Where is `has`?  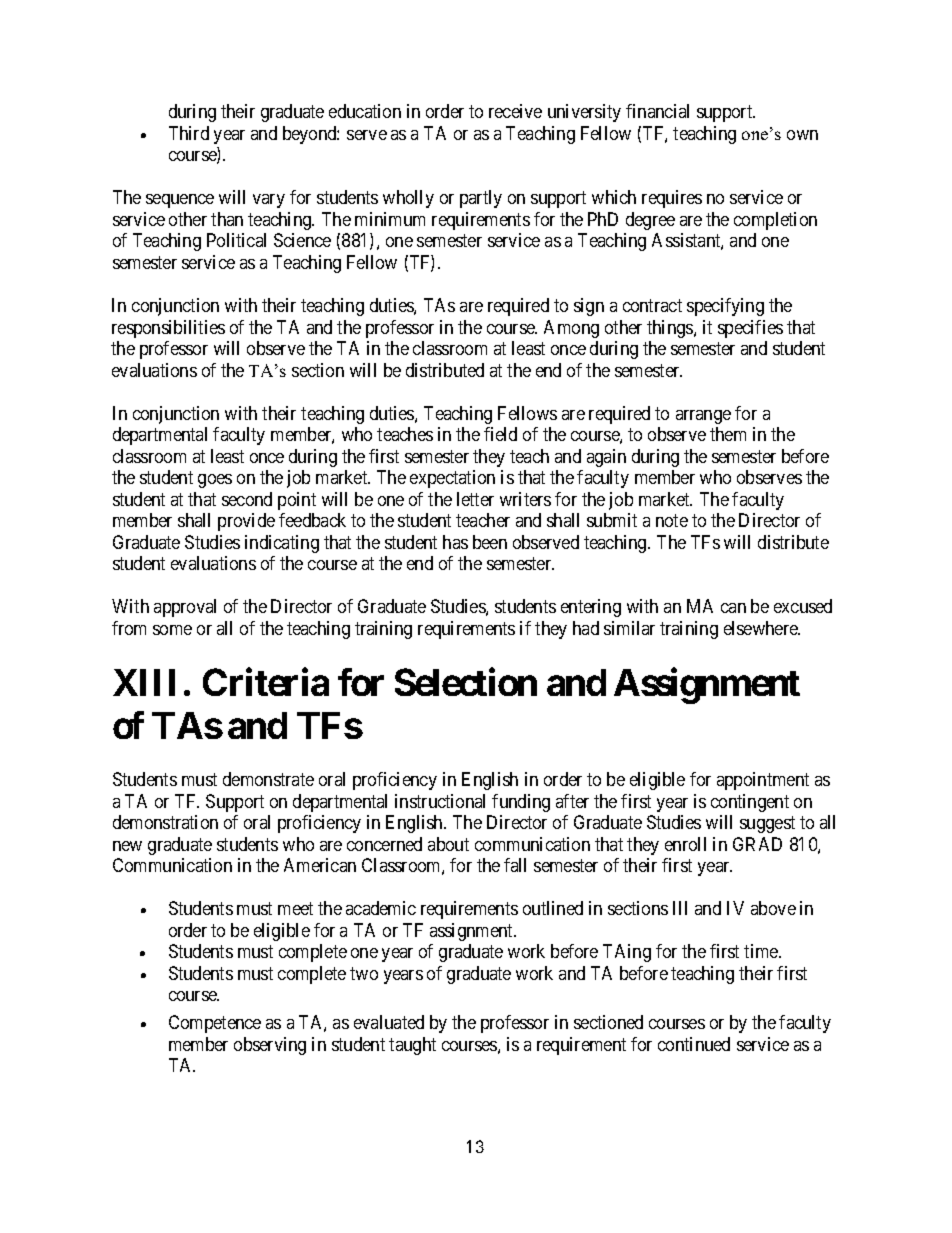
has is located at coordinates (455, 542).
